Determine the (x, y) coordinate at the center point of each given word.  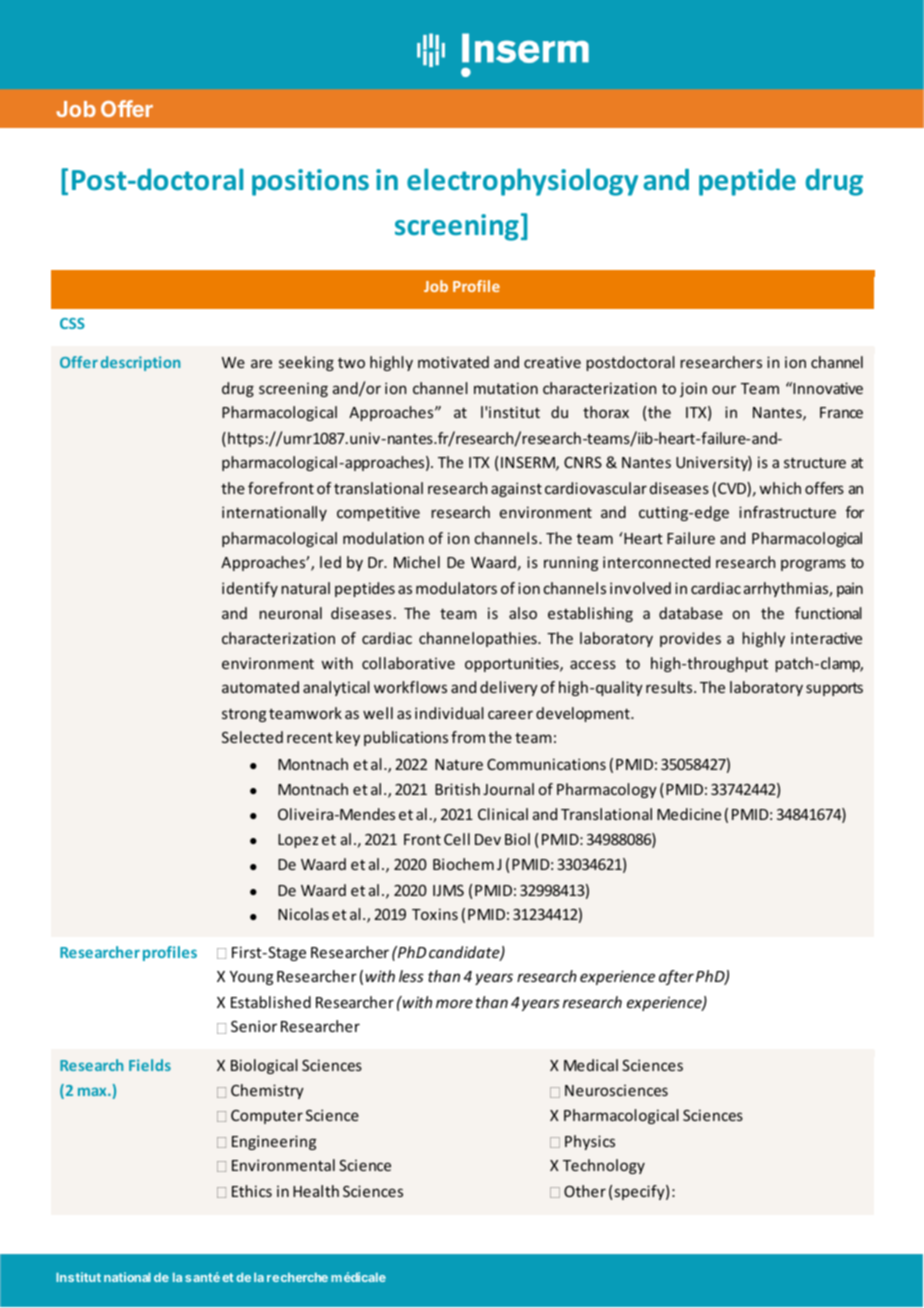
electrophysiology (522, 182)
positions (310, 182)
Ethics (252, 1191)
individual (449, 713)
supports (834, 689)
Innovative (827, 388)
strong (244, 715)
